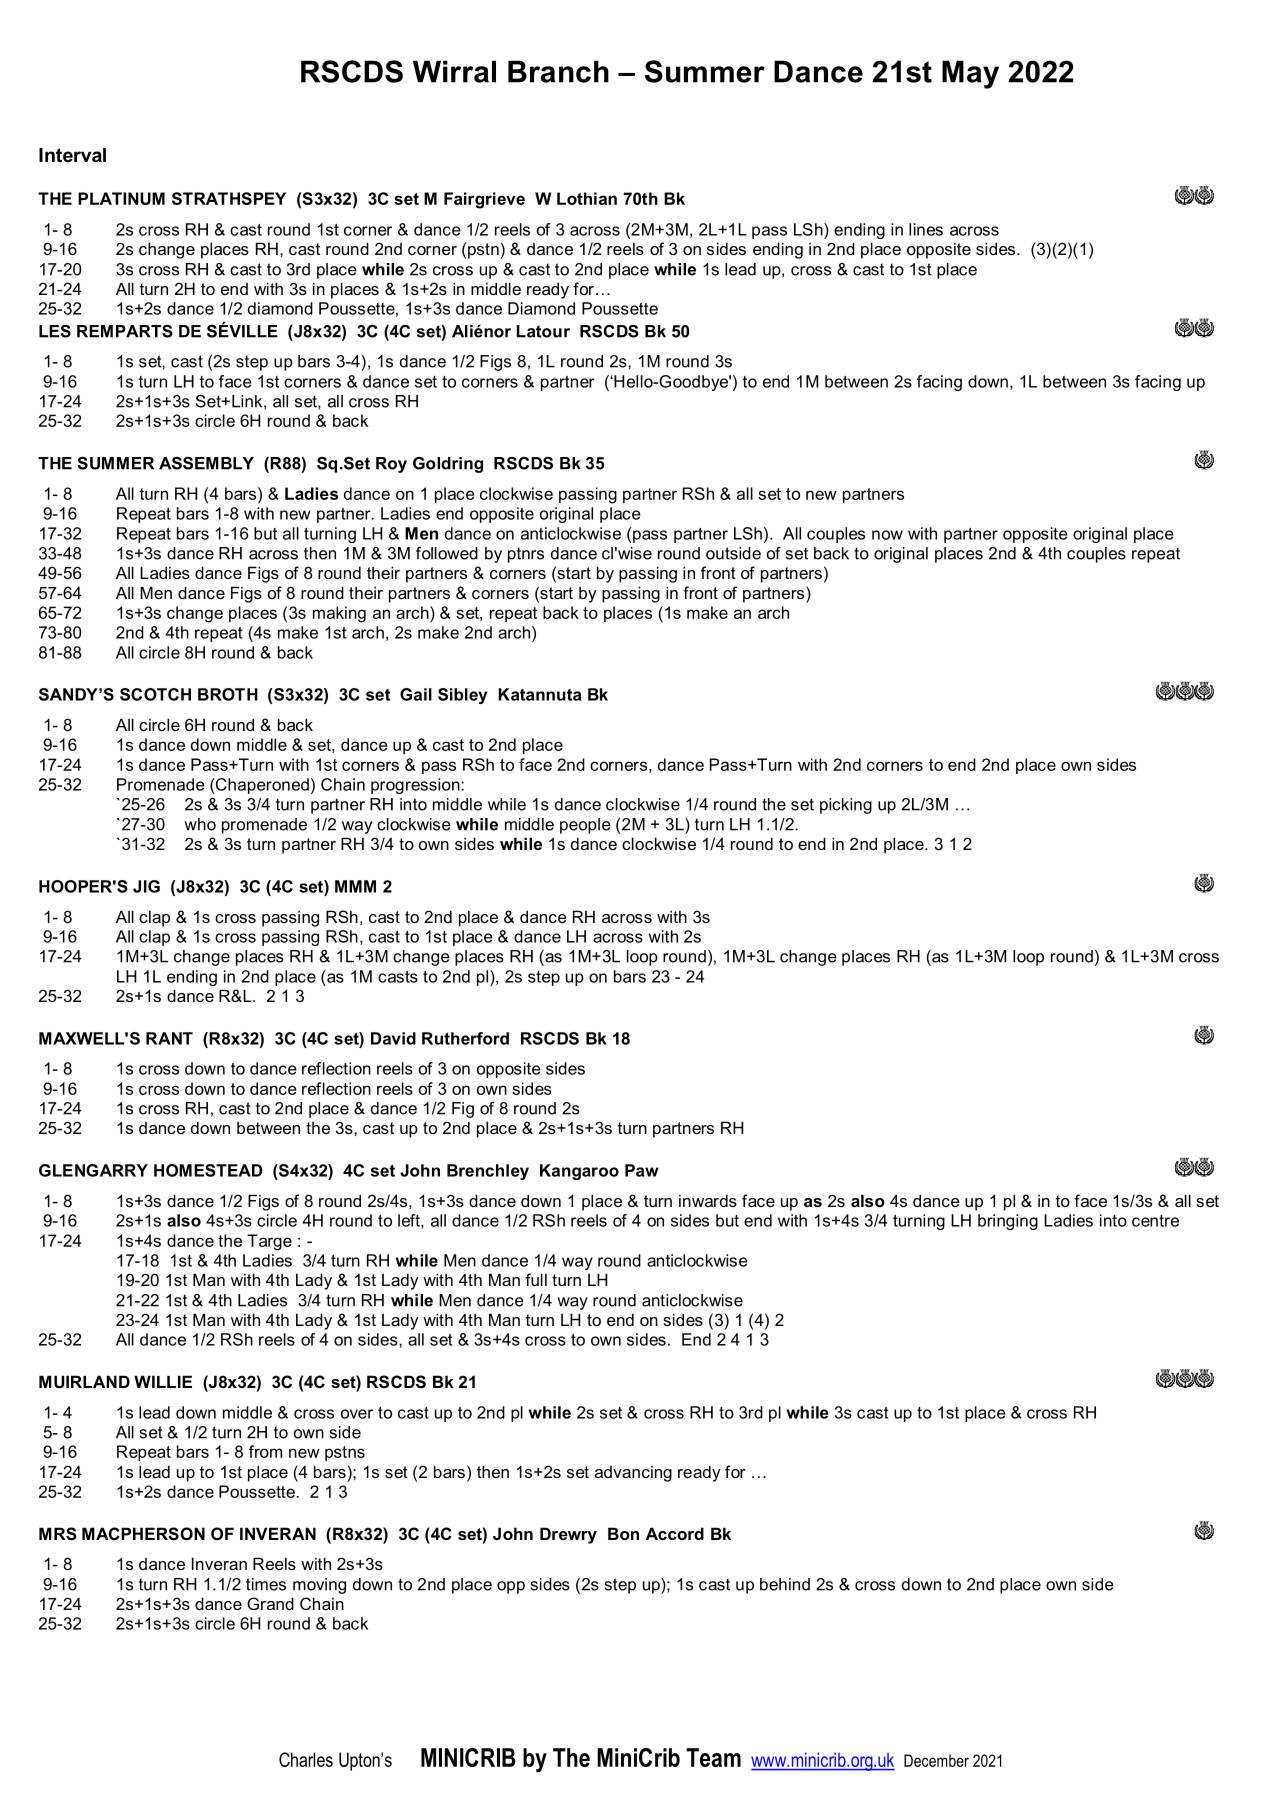 The image size is (1282, 1815). What do you see at coordinates (1008, 1222) in the screenshot?
I see `bringing` at bounding box center [1008, 1222].
